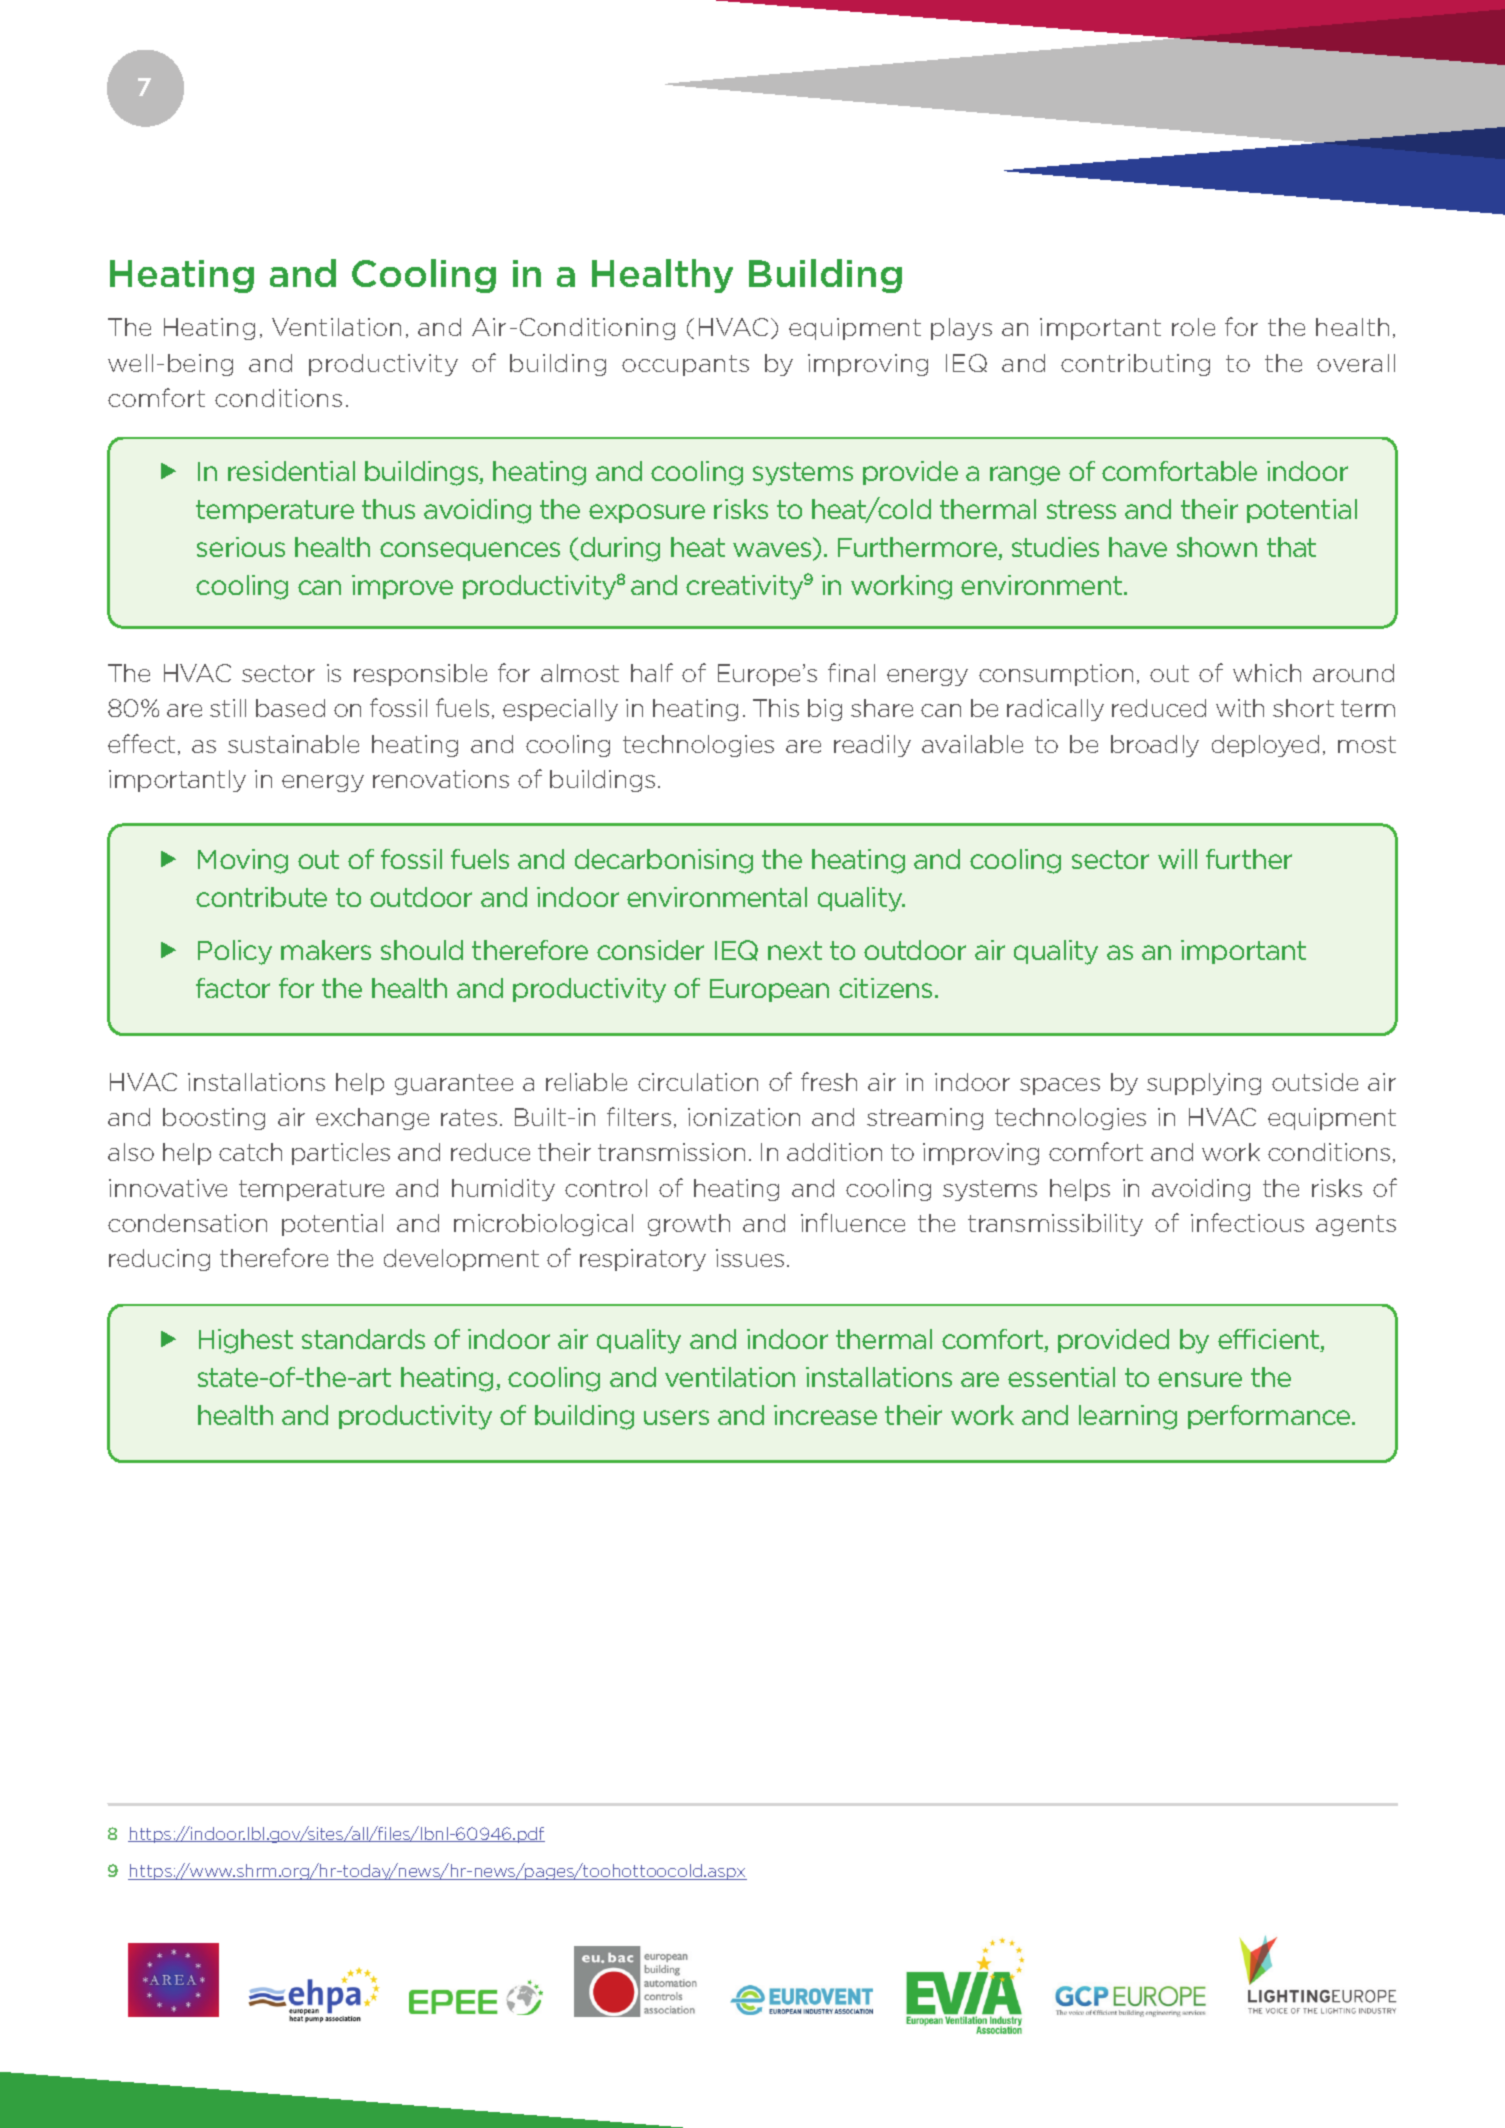 The height and width of the document is (2128, 1505). I want to click on factor, so click(233, 988).
